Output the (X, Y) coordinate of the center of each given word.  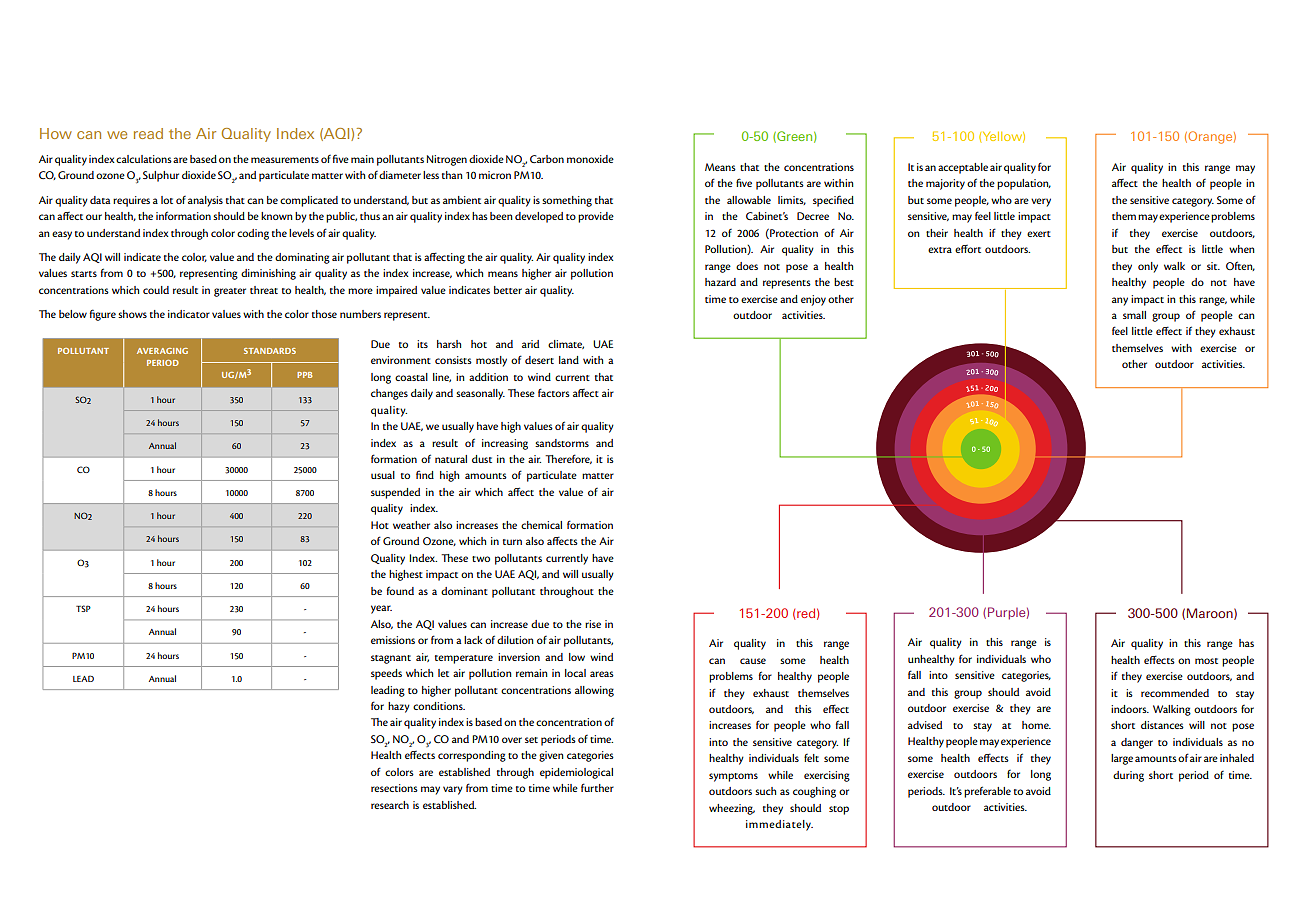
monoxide (590, 159)
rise (593, 624)
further (597, 787)
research (390, 805)
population (1024, 184)
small (1134, 315)
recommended (1175, 693)
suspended (395, 493)
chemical (541, 525)
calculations (144, 159)
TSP (83, 608)
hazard (720, 282)
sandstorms (562, 443)
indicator (189, 314)
